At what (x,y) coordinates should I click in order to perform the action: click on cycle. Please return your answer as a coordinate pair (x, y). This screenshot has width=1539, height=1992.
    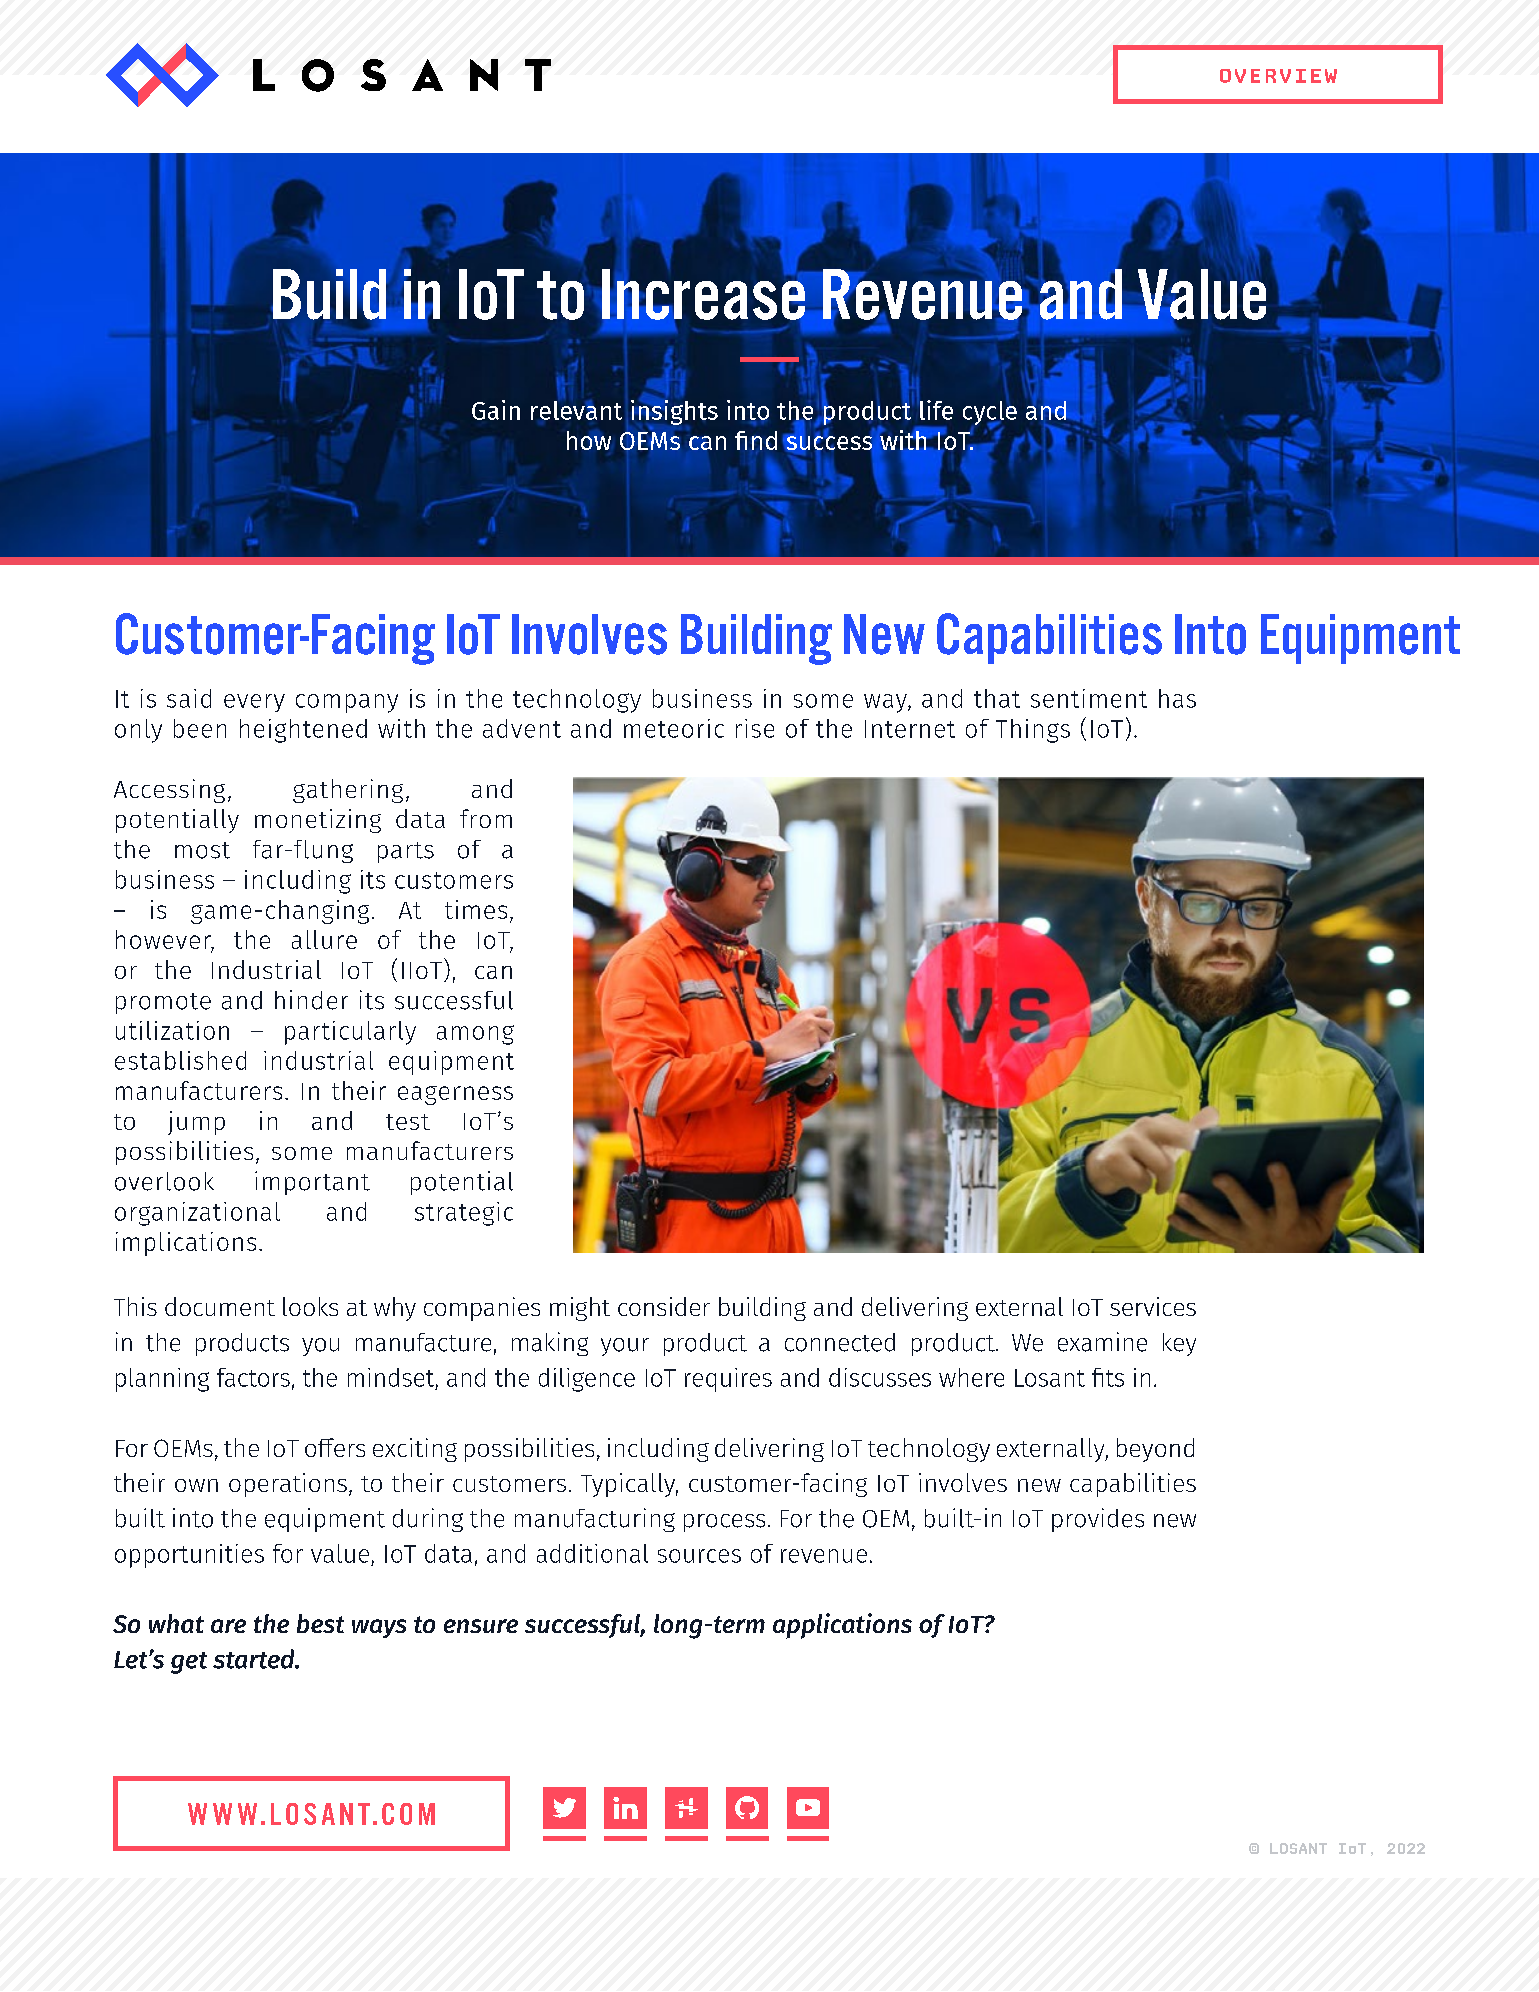
    Looking at the image, I should click on (990, 414).
